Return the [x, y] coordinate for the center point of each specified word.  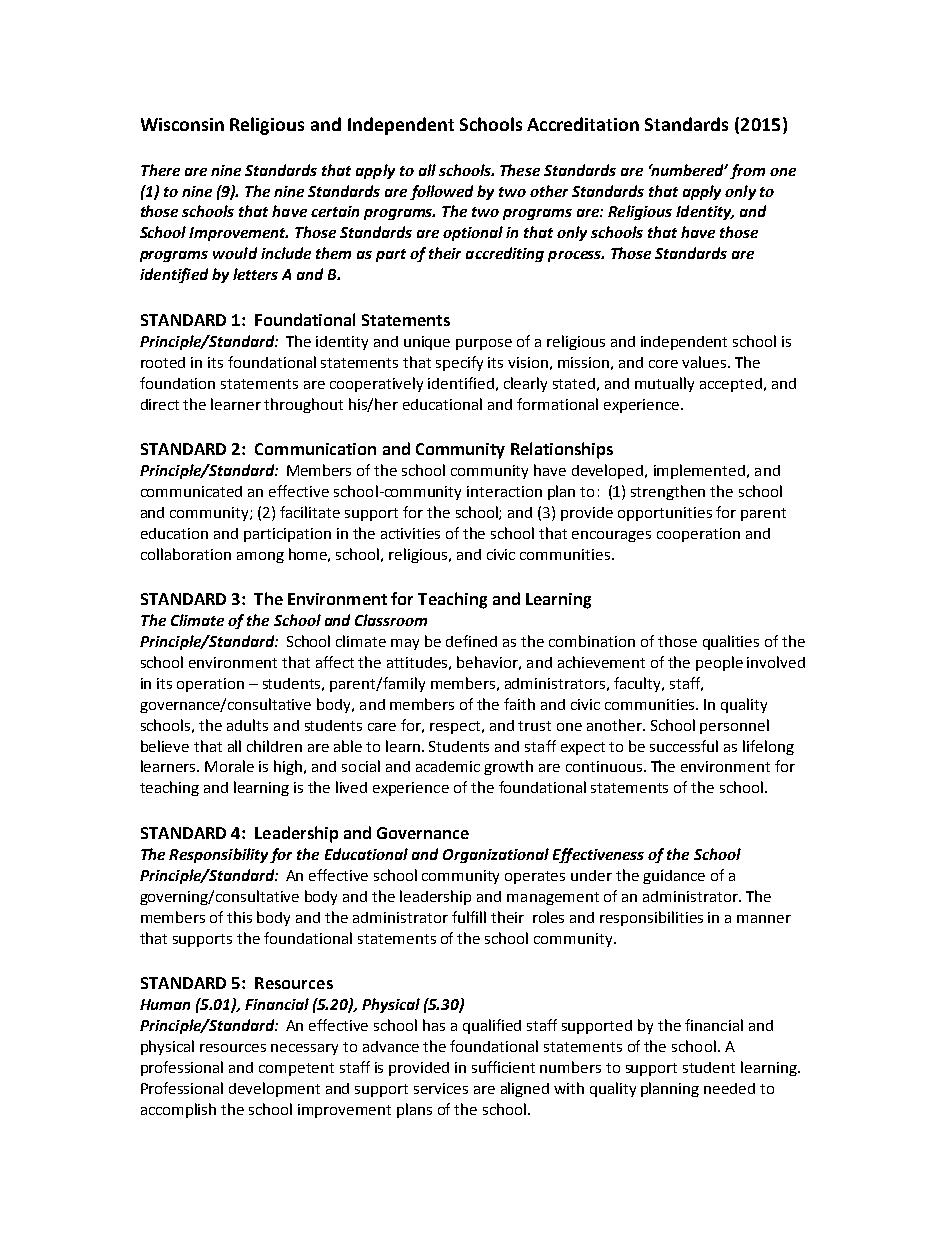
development [274, 1089]
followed [441, 192]
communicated [191, 491]
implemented [699, 471]
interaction [504, 491]
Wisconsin [182, 124]
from [747, 171]
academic [448, 766]
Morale [229, 766]
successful [684, 746]
